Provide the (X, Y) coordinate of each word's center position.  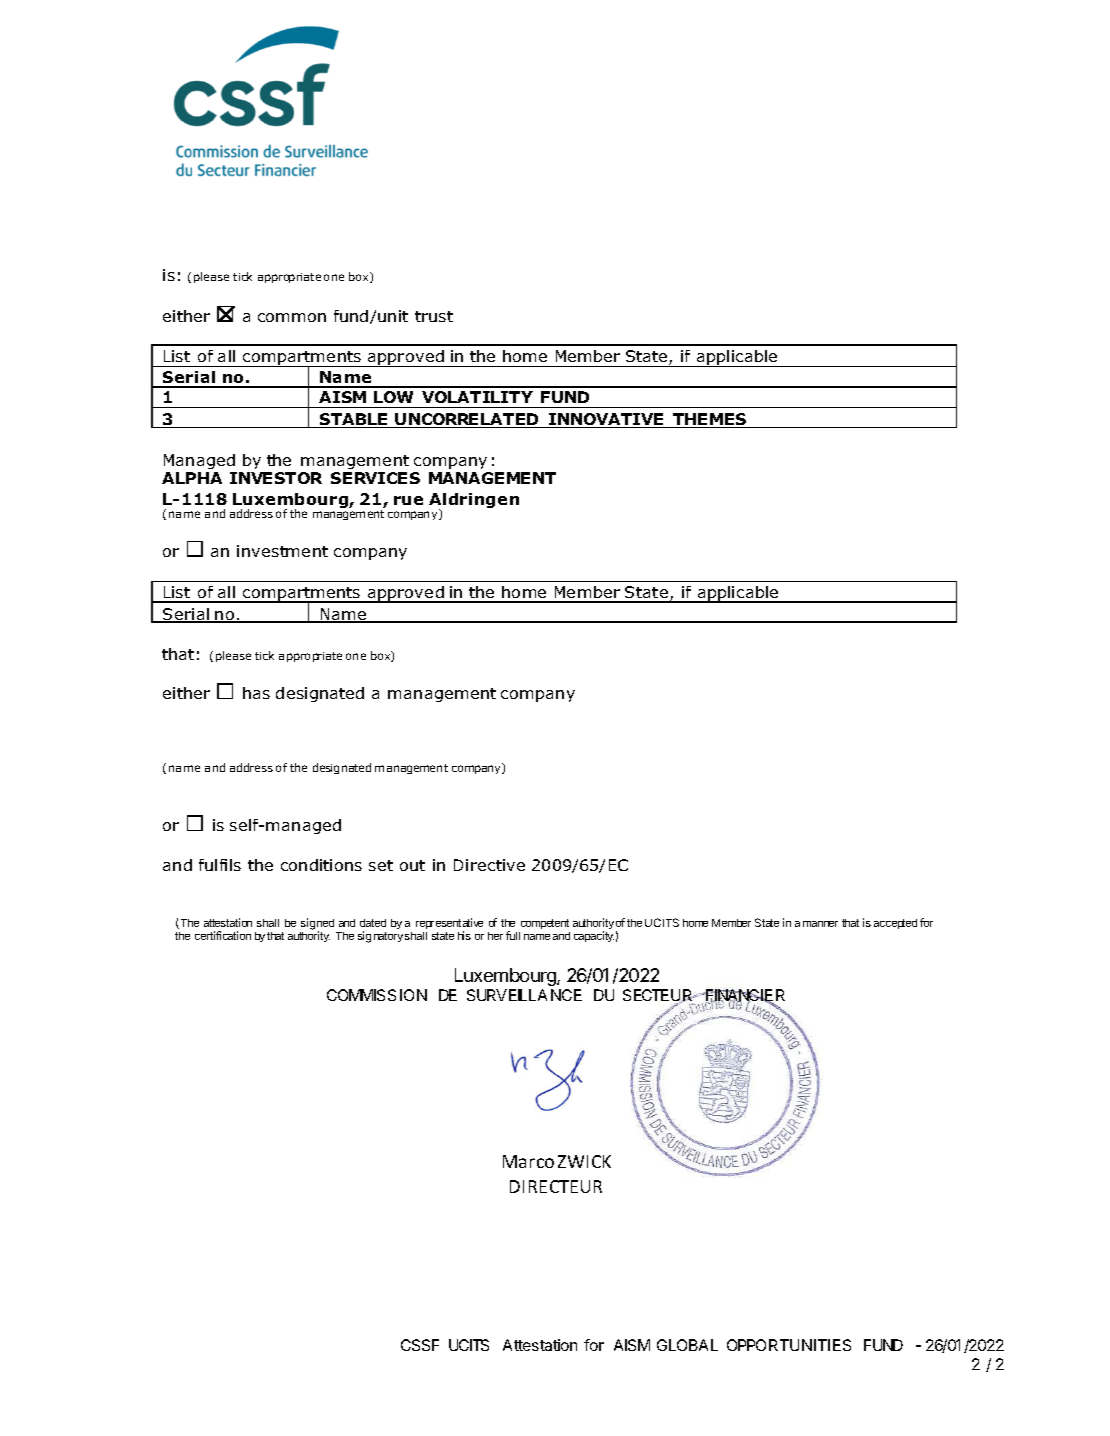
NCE (566, 995)
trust (434, 316)
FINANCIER (744, 997)
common (292, 317)
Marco (528, 1161)
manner (820, 924)
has (256, 693)
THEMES (710, 420)
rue (408, 500)
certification (223, 935)
